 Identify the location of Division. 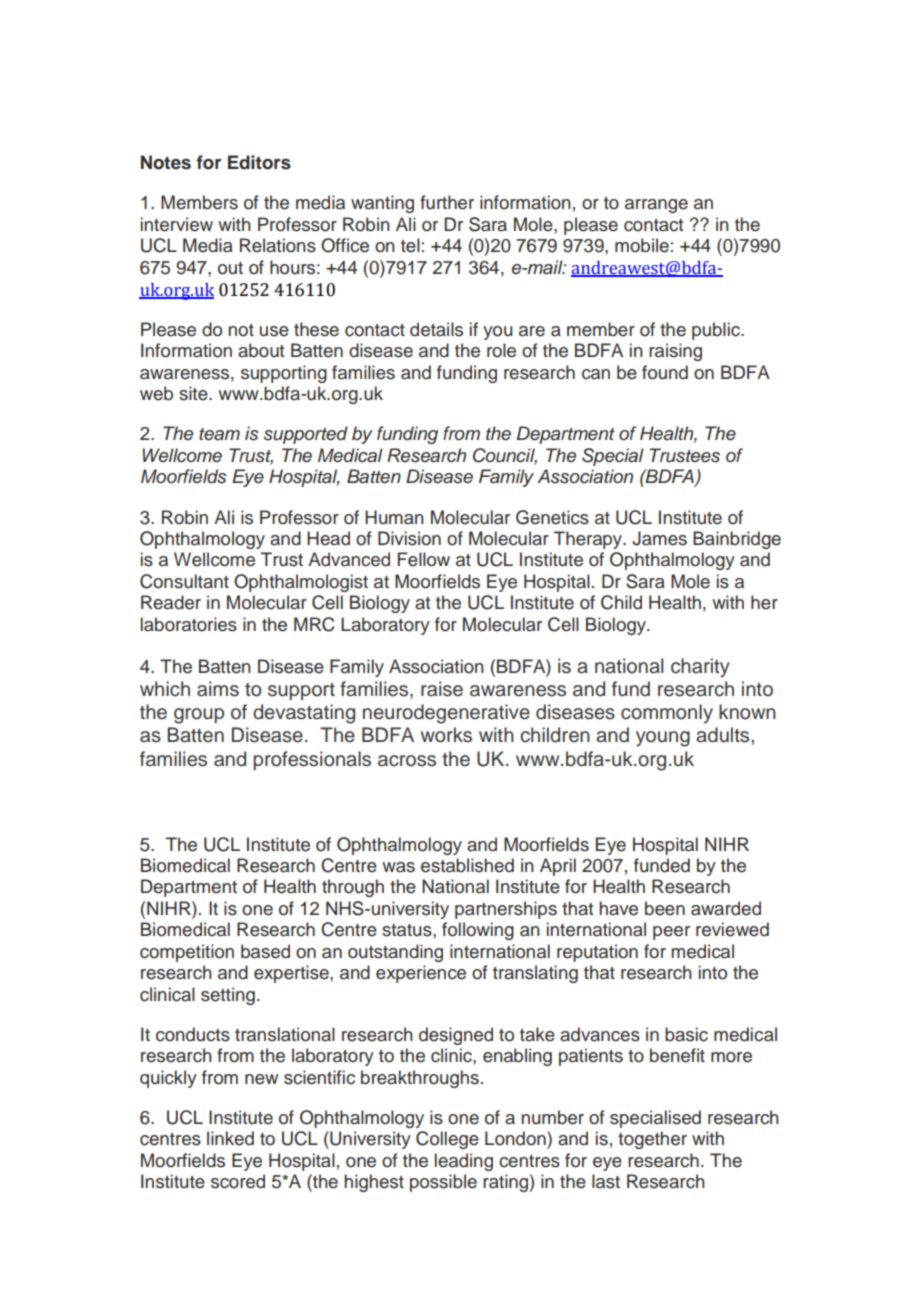
(409, 538).
